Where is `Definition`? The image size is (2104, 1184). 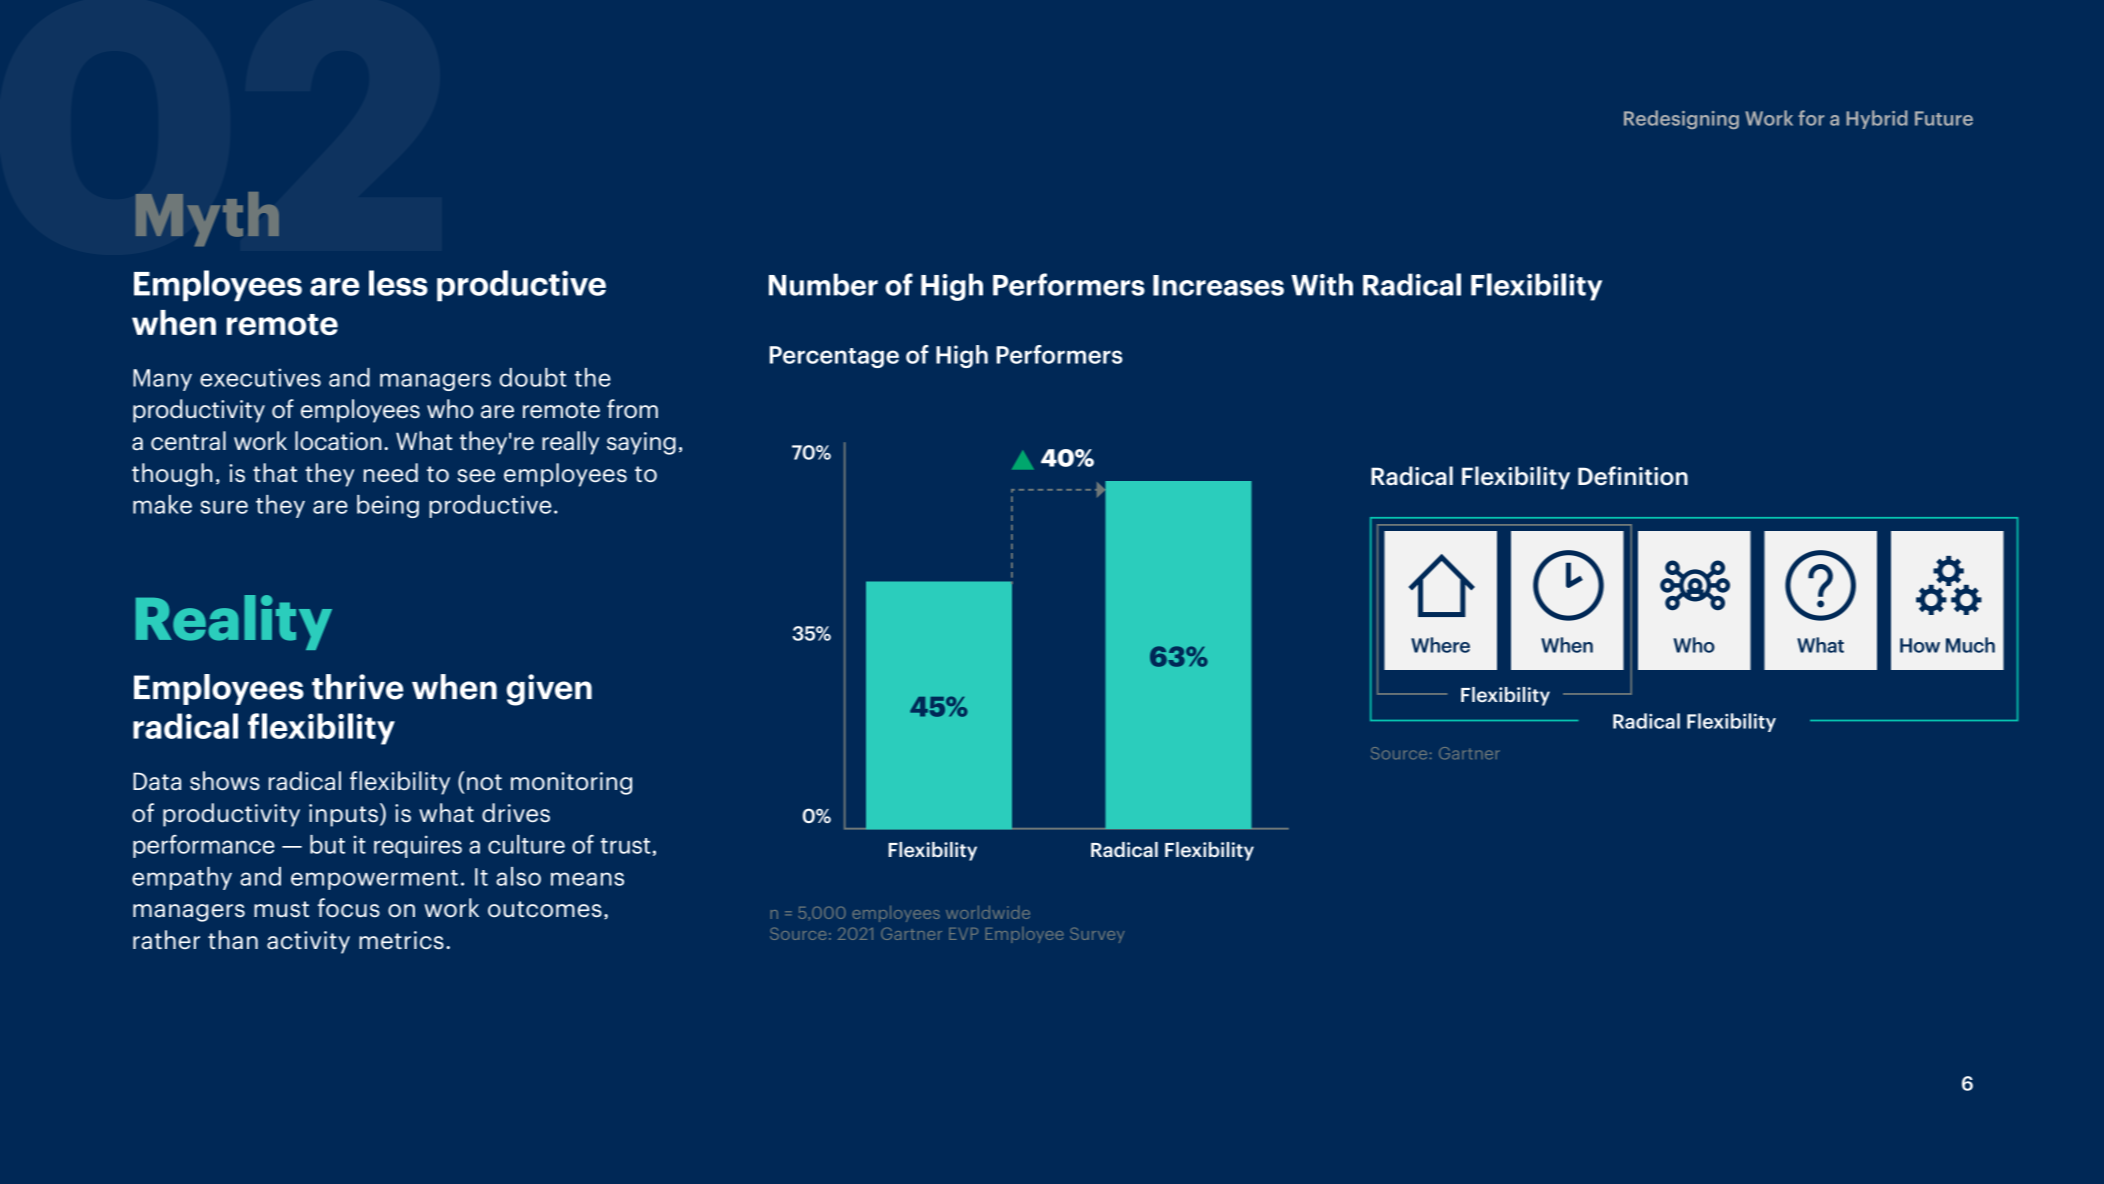
Definition is located at coordinates (1633, 475).
